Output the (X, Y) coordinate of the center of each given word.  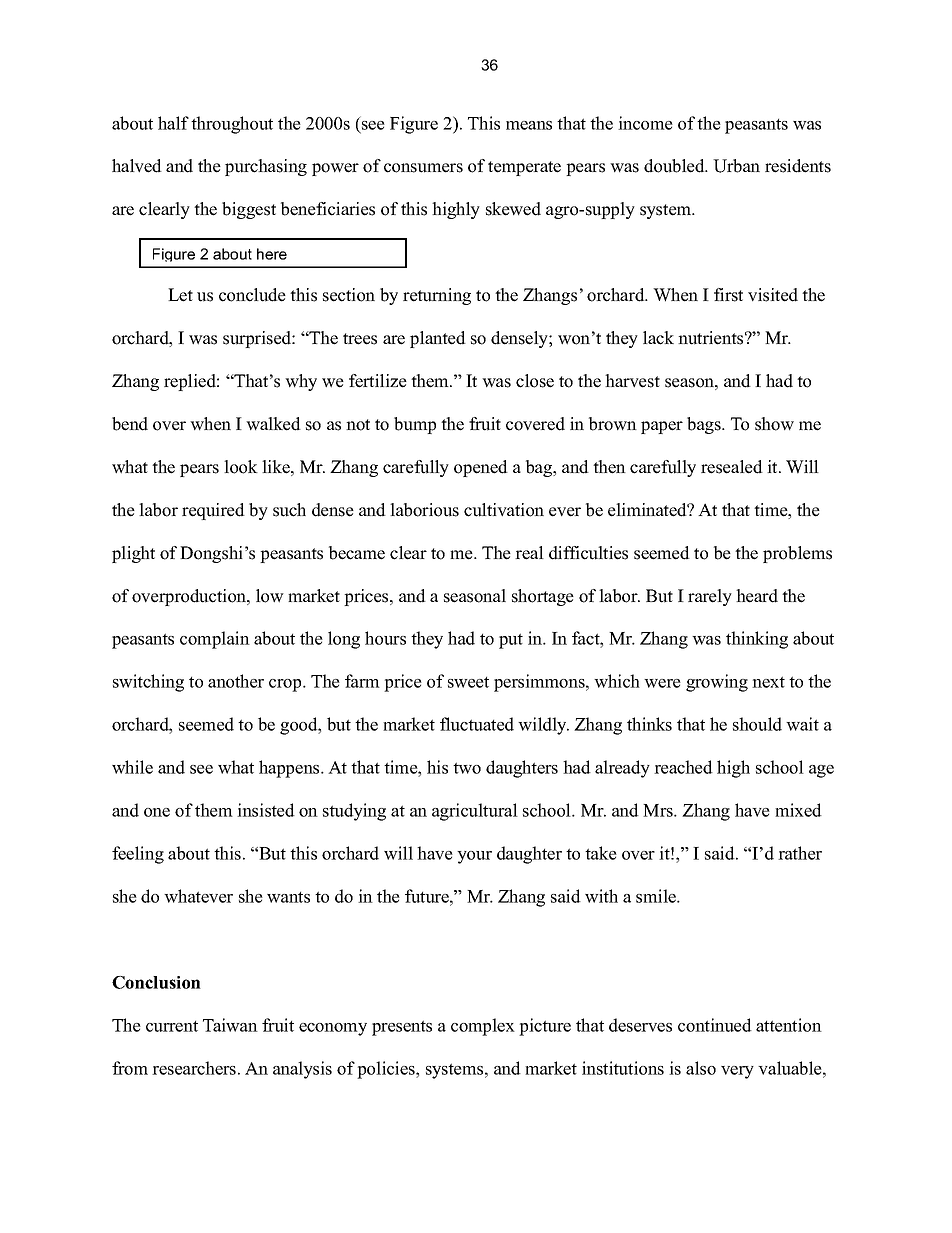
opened (481, 468)
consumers (423, 168)
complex (483, 1027)
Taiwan (230, 1025)
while (132, 767)
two (467, 768)
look (241, 467)
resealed (732, 467)
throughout (232, 125)
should (757, 724)
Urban (736, 166)
